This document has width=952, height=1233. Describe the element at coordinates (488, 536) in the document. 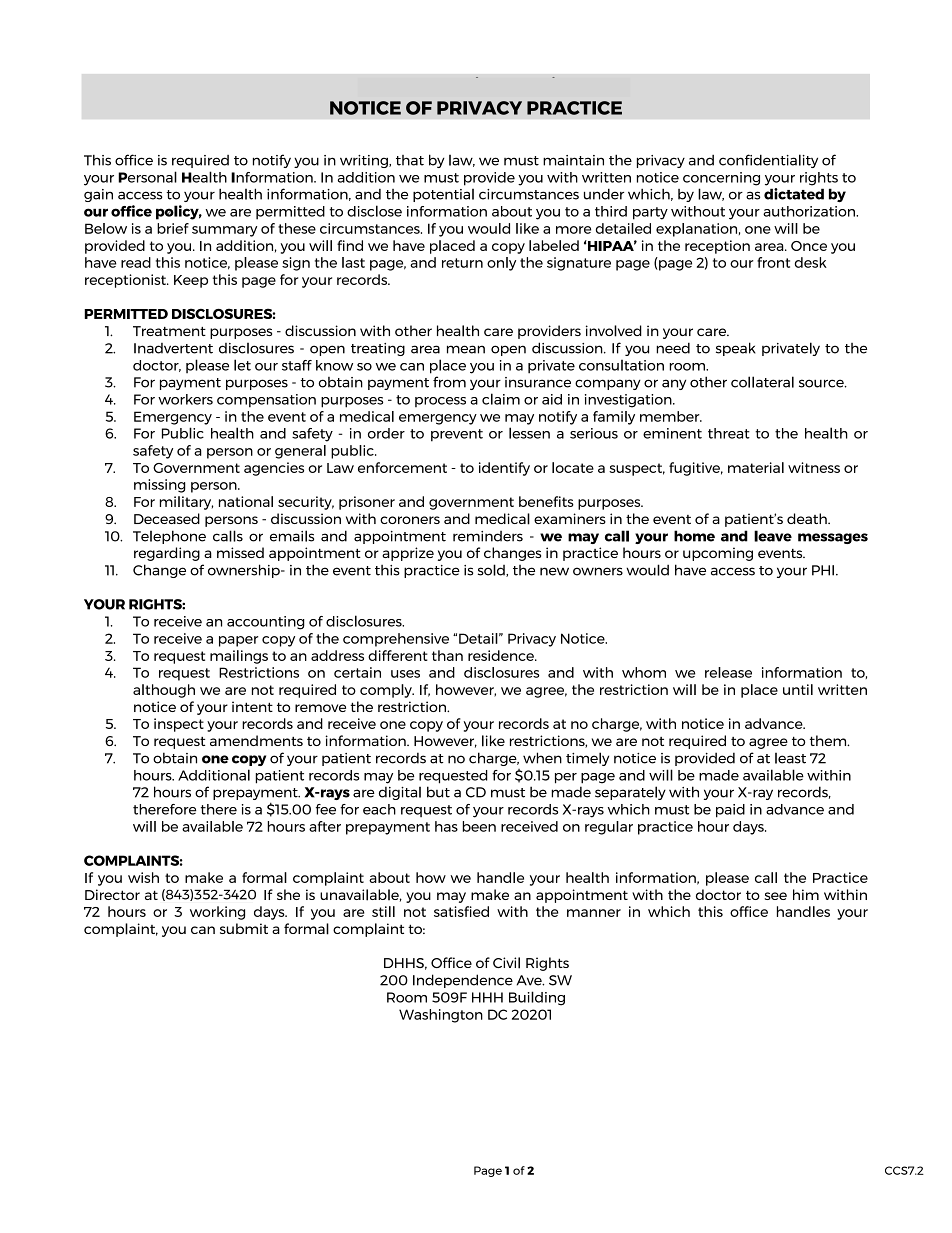

I see `reminders` at that location.
